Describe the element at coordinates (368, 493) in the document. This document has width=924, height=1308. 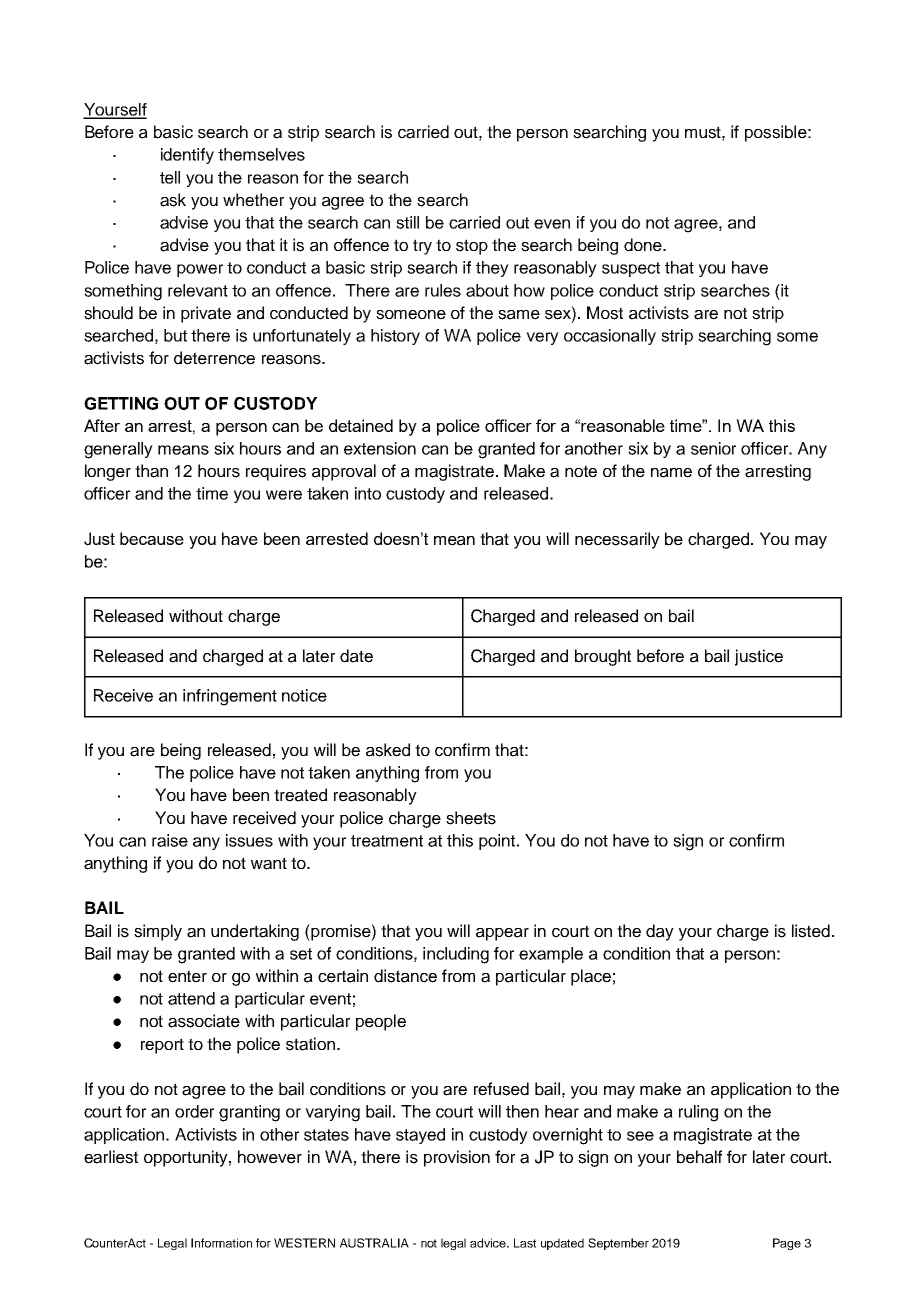
I see `into` at that location.
